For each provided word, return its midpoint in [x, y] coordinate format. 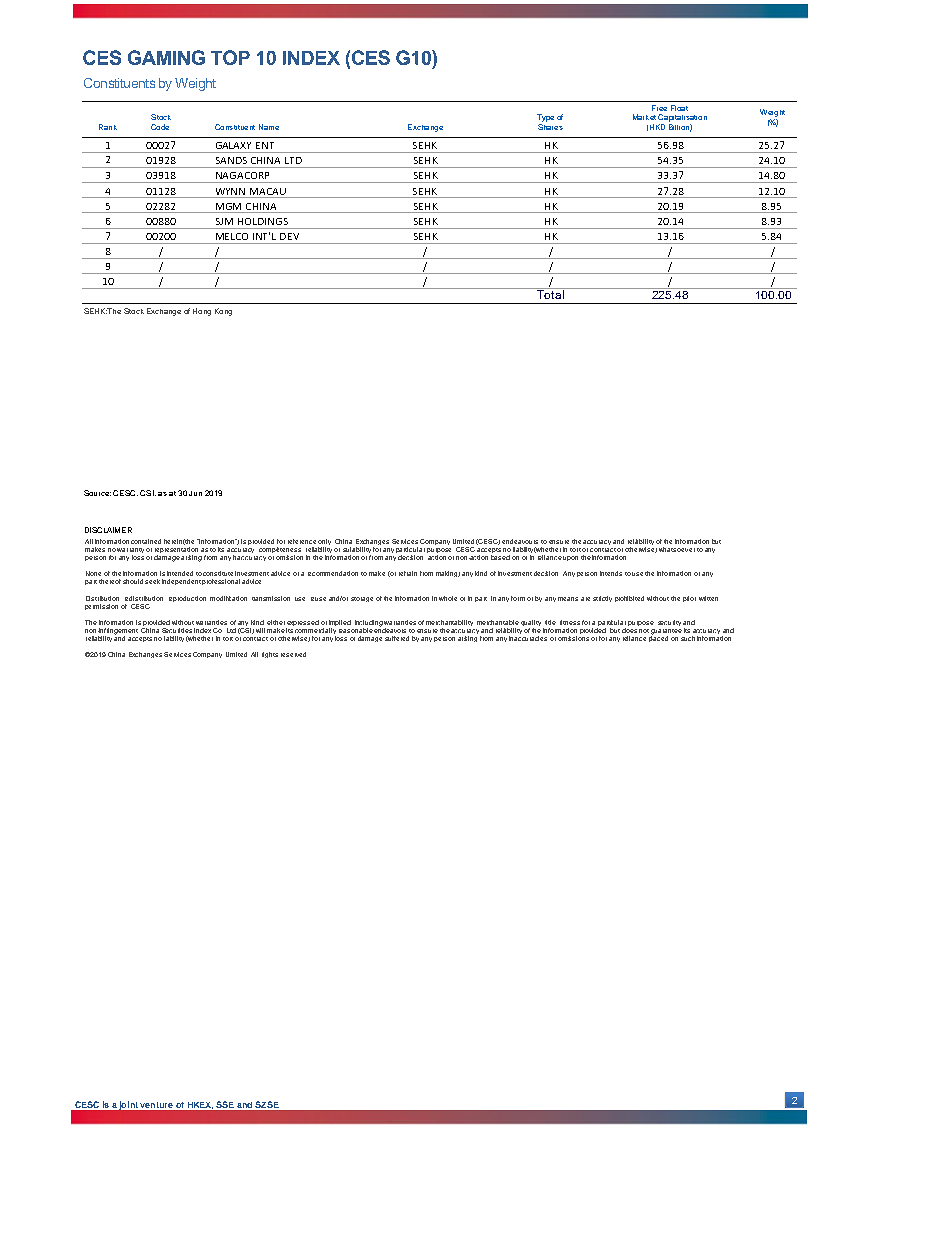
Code [160, 127]
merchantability [449, 623]
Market [644, 117]
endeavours [520, 541]
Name [269, 127]
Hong [202, 312]
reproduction [187, 599]
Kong [223, 312]
